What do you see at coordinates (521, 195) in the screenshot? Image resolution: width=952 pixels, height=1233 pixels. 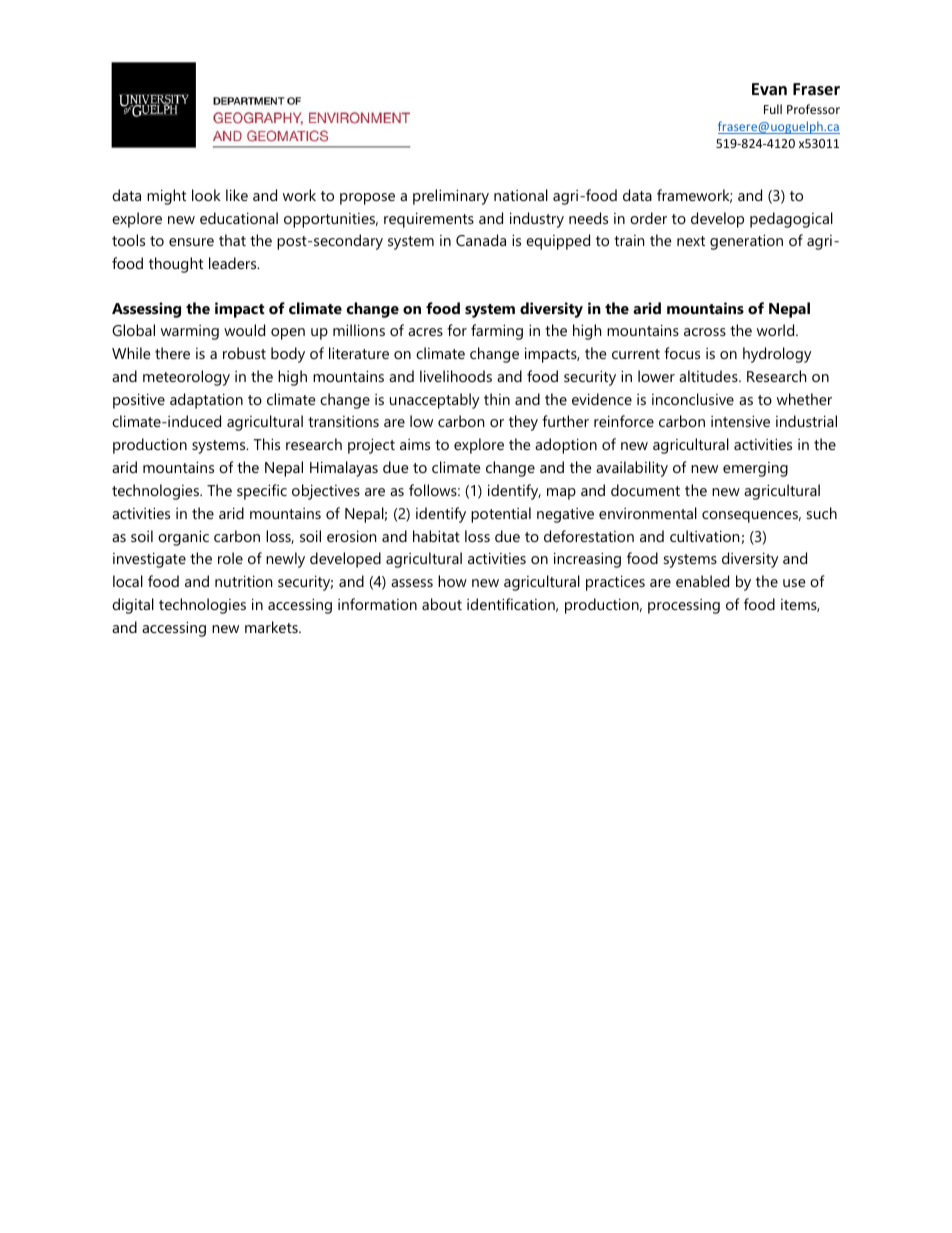 I see `national` at bounding box center [521, 195].
